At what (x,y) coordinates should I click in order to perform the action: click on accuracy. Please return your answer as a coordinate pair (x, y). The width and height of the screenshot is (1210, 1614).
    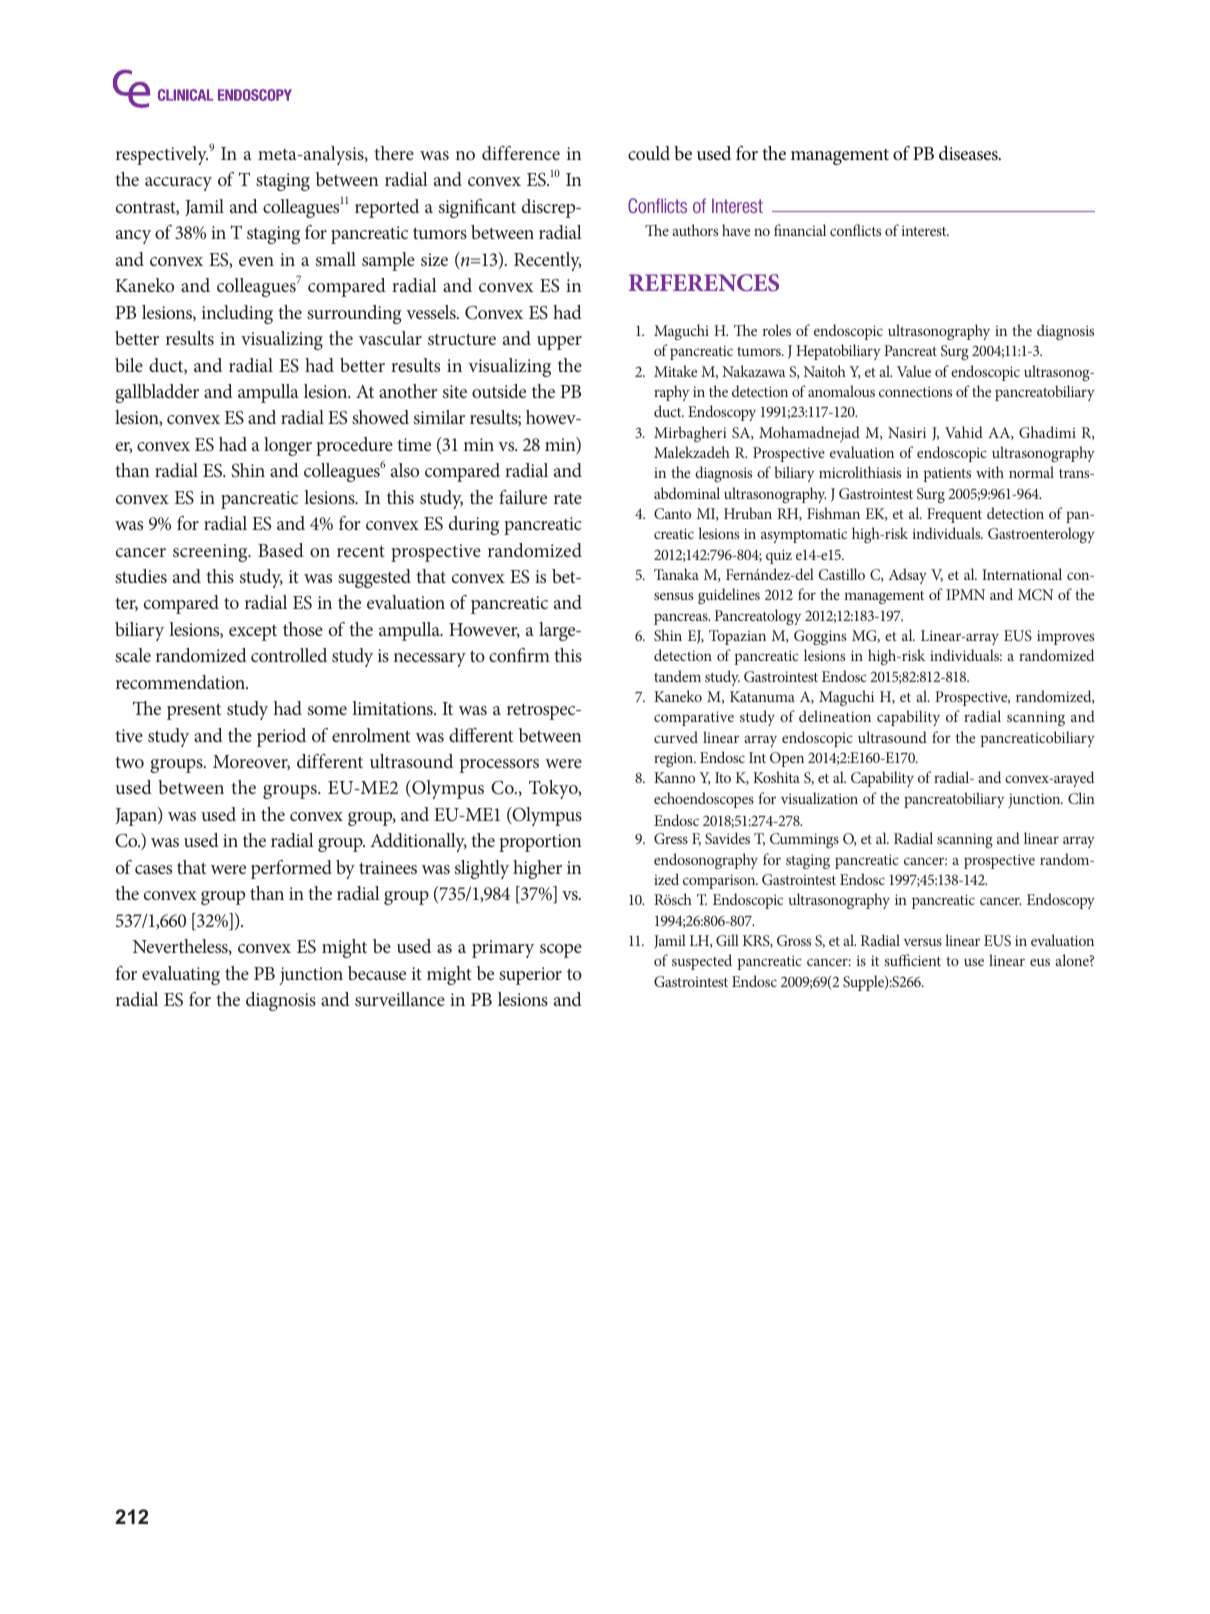
    Looking at the image, I should click on (178, 184).
